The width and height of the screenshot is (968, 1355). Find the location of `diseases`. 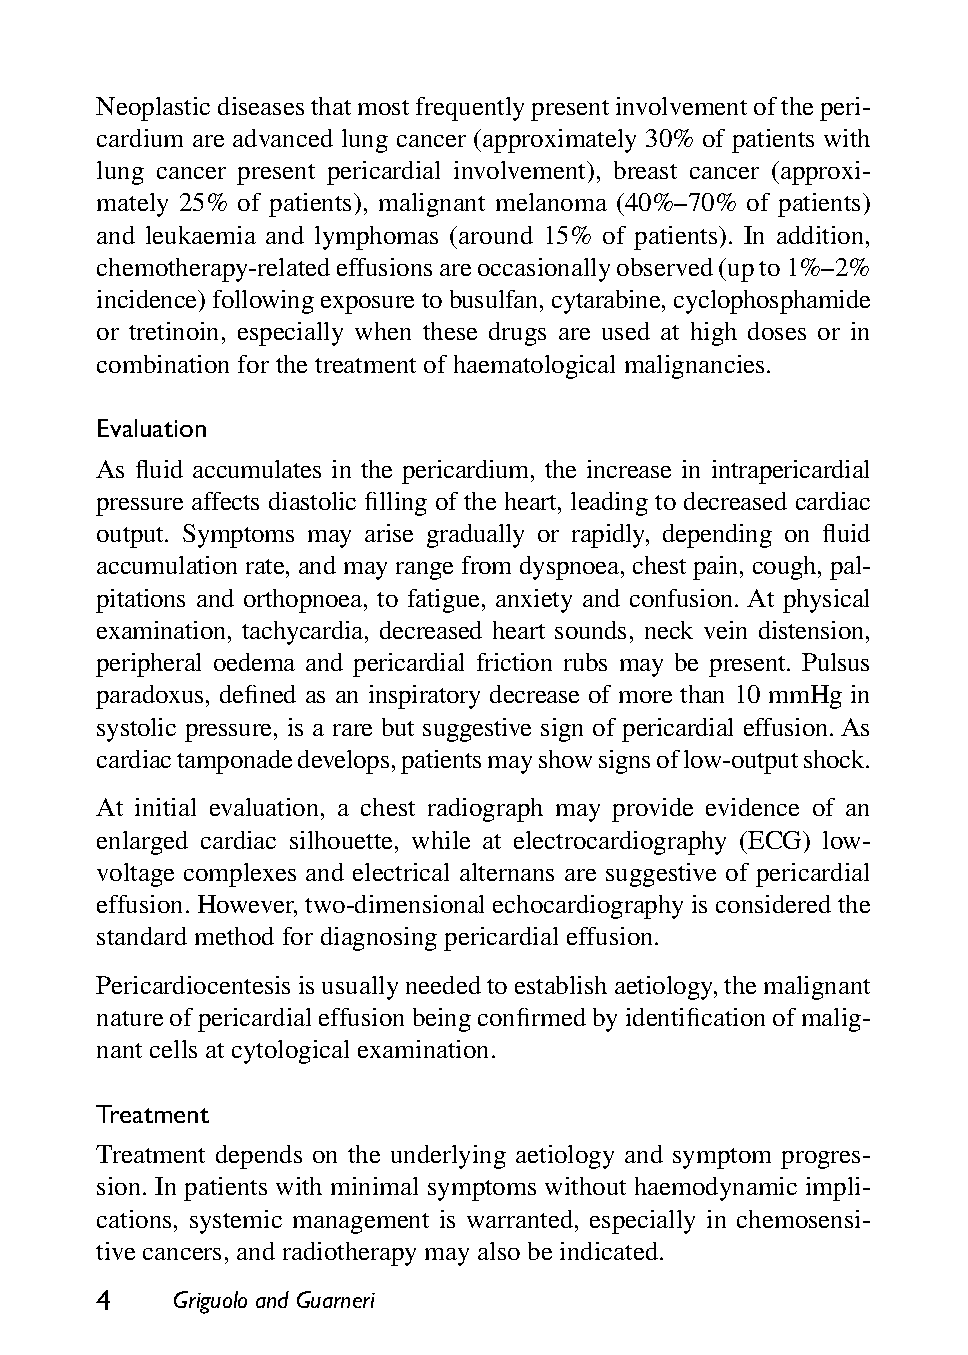

diseases is located at coordinates (261, 106).
